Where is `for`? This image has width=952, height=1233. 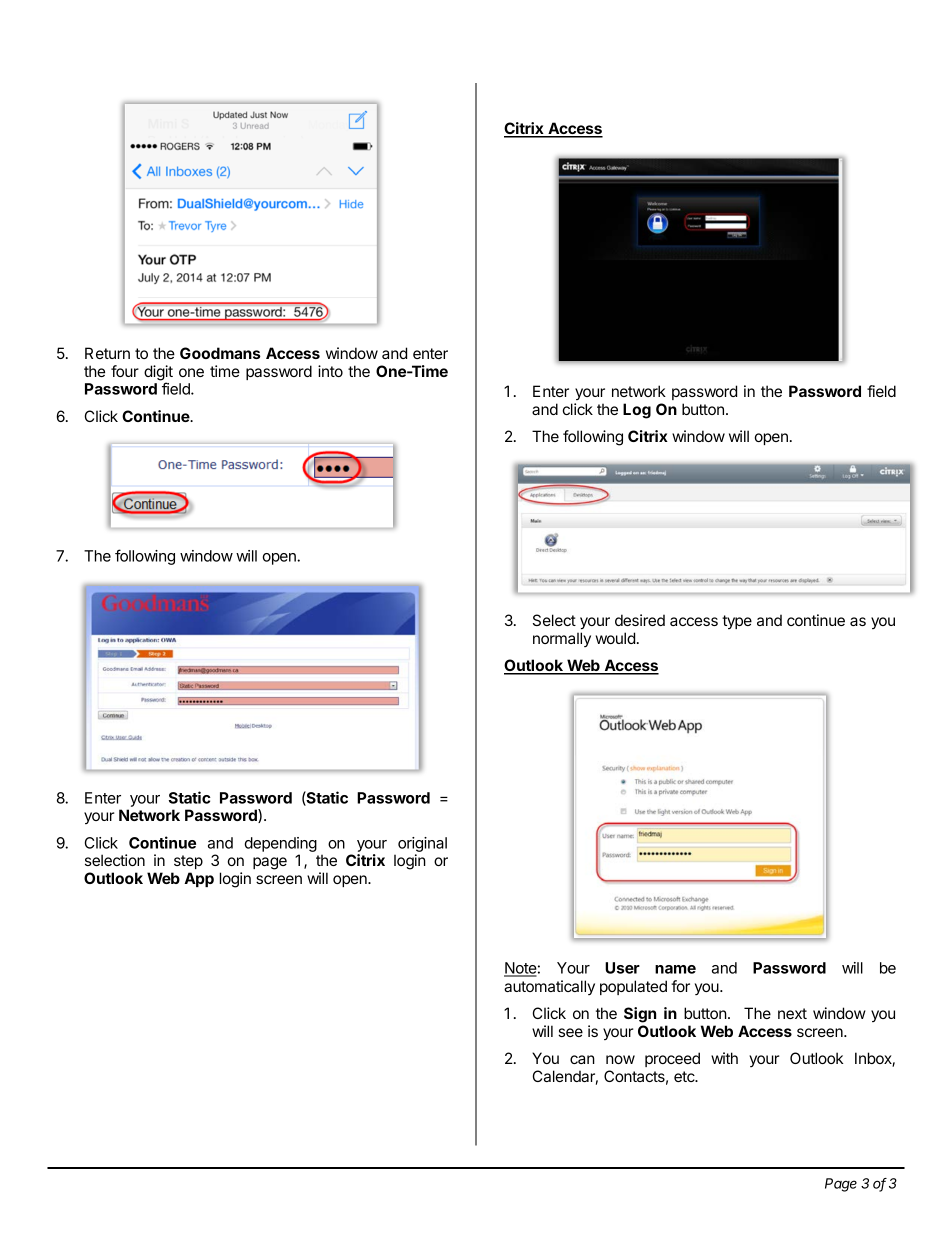
for is located at coordinates (680, 986).
